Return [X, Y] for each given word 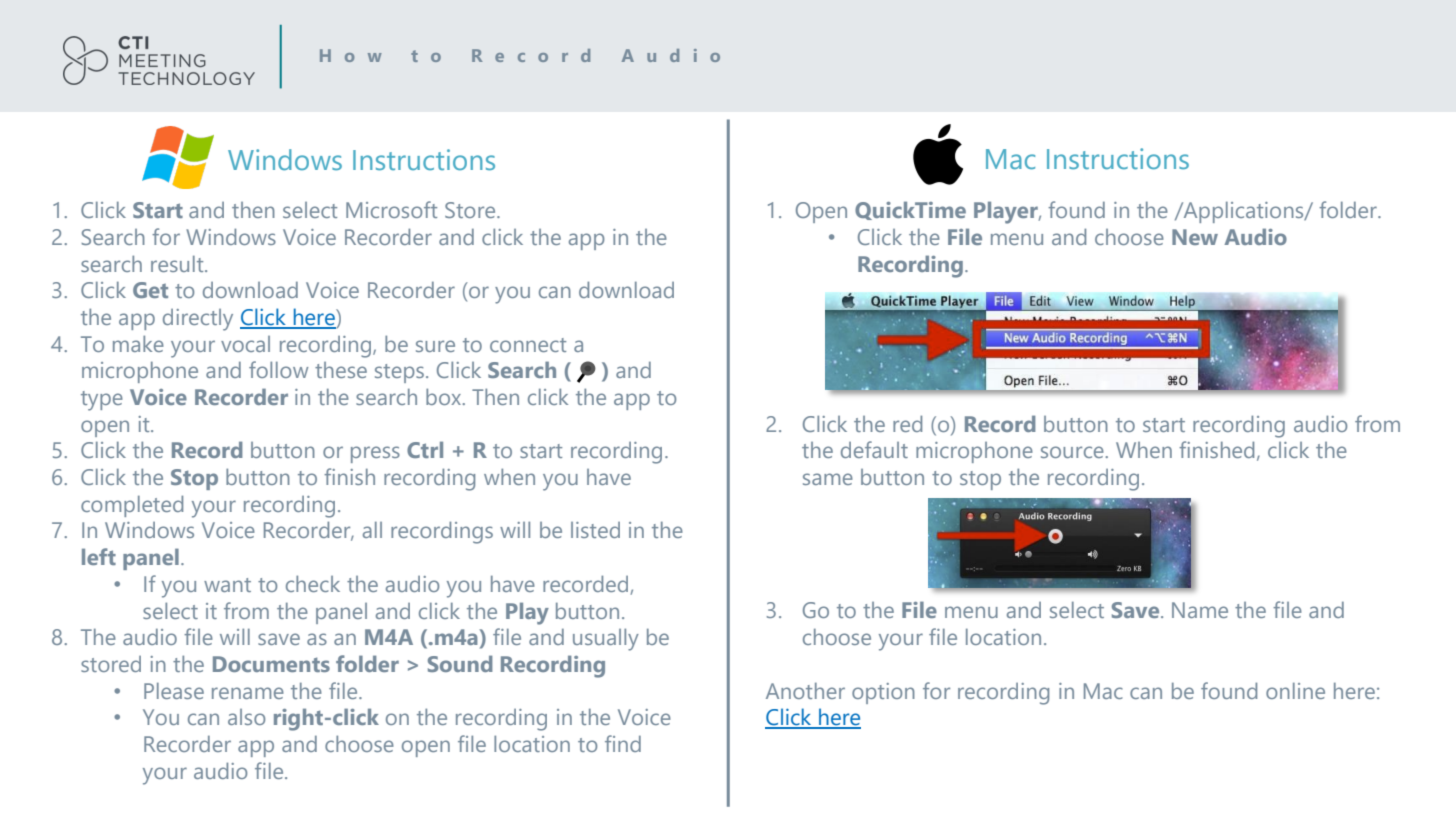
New [1195, 237]
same [828, 479]
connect [528, 345]
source [1072, 452]
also [246, 717]
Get [150, 290]
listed [595, 530]
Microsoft [391, 209]
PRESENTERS [380, 55]
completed [132, 506]
